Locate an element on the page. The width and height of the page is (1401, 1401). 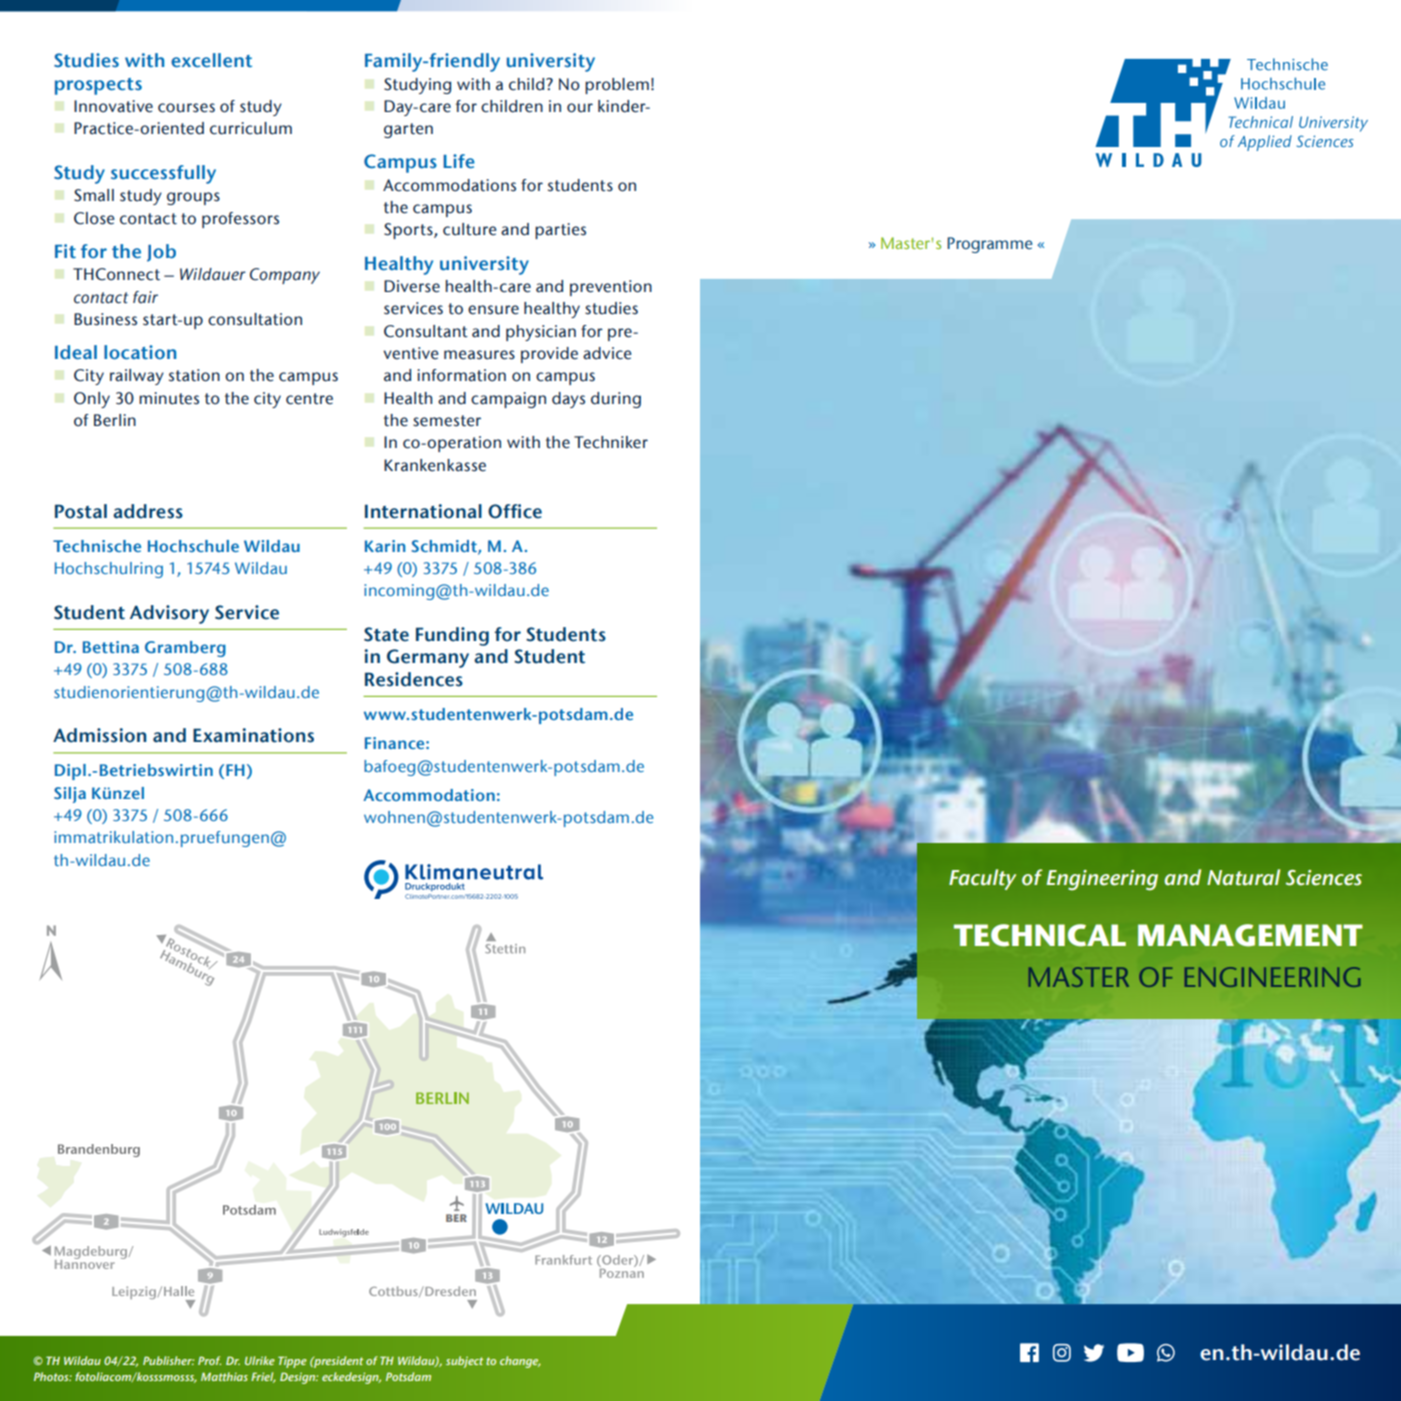
address is located at coordinates (148, 511).
